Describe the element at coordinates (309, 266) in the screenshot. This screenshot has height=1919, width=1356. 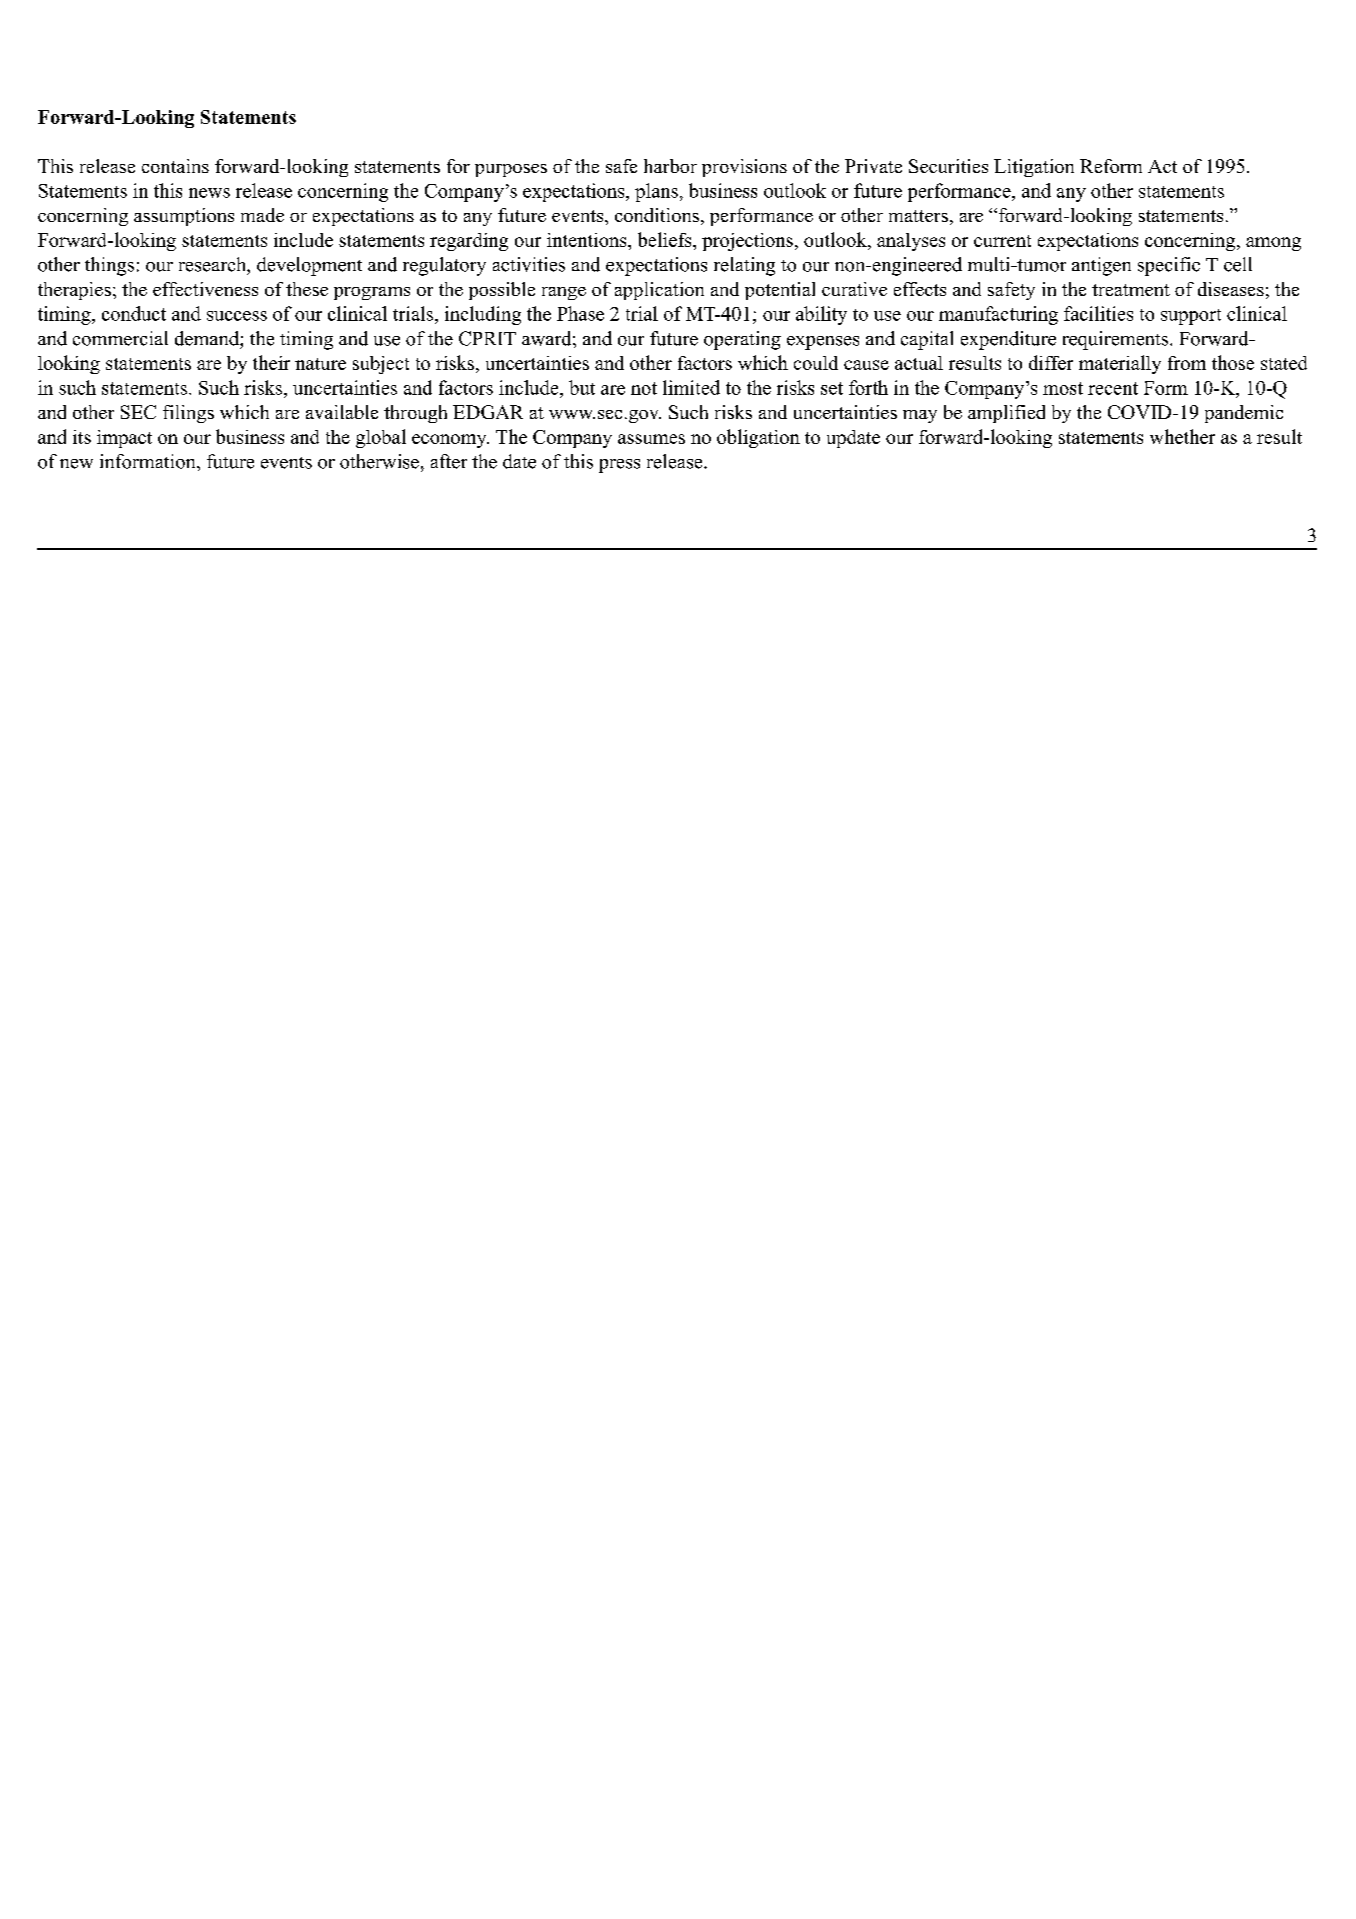
I see `development` at that location.
